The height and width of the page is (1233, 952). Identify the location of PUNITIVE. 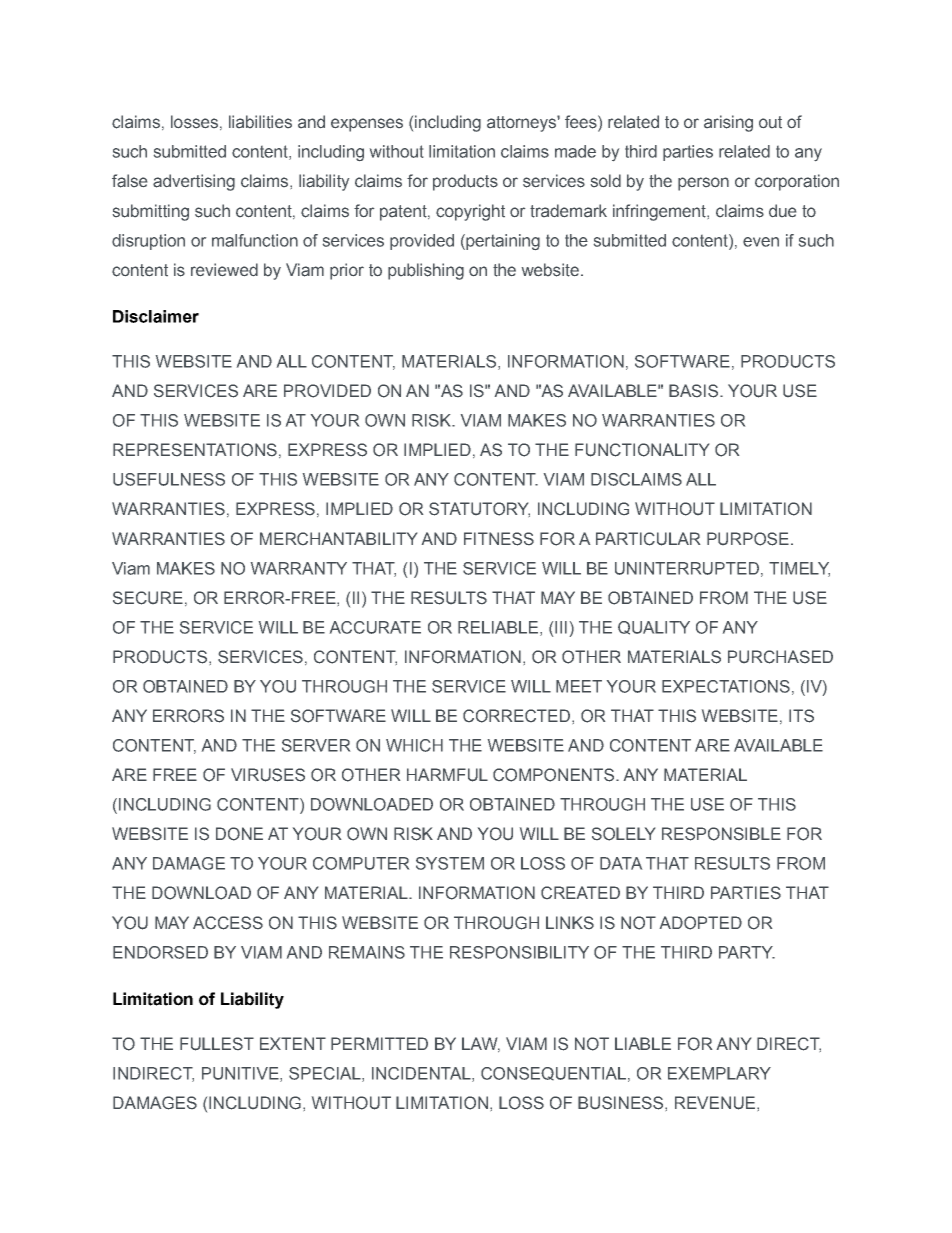
(241, 1074).
